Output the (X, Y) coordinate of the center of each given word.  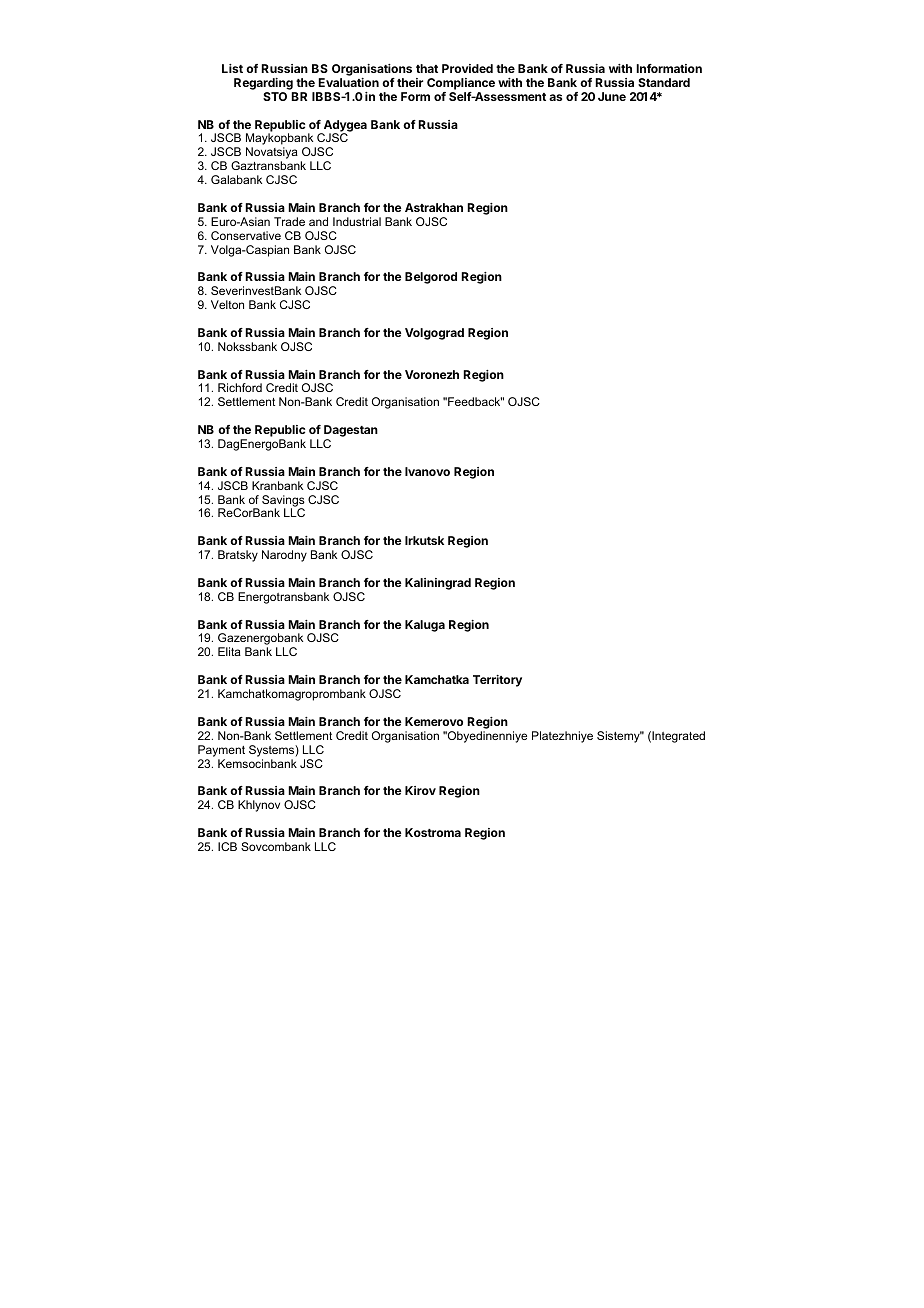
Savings (283, 502)
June (612, 96)
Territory (497, 681)
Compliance (461, 84)
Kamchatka (437, 679)
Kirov (420, 790)
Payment (221, 751)
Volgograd (434, 334)
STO (275, 96)
